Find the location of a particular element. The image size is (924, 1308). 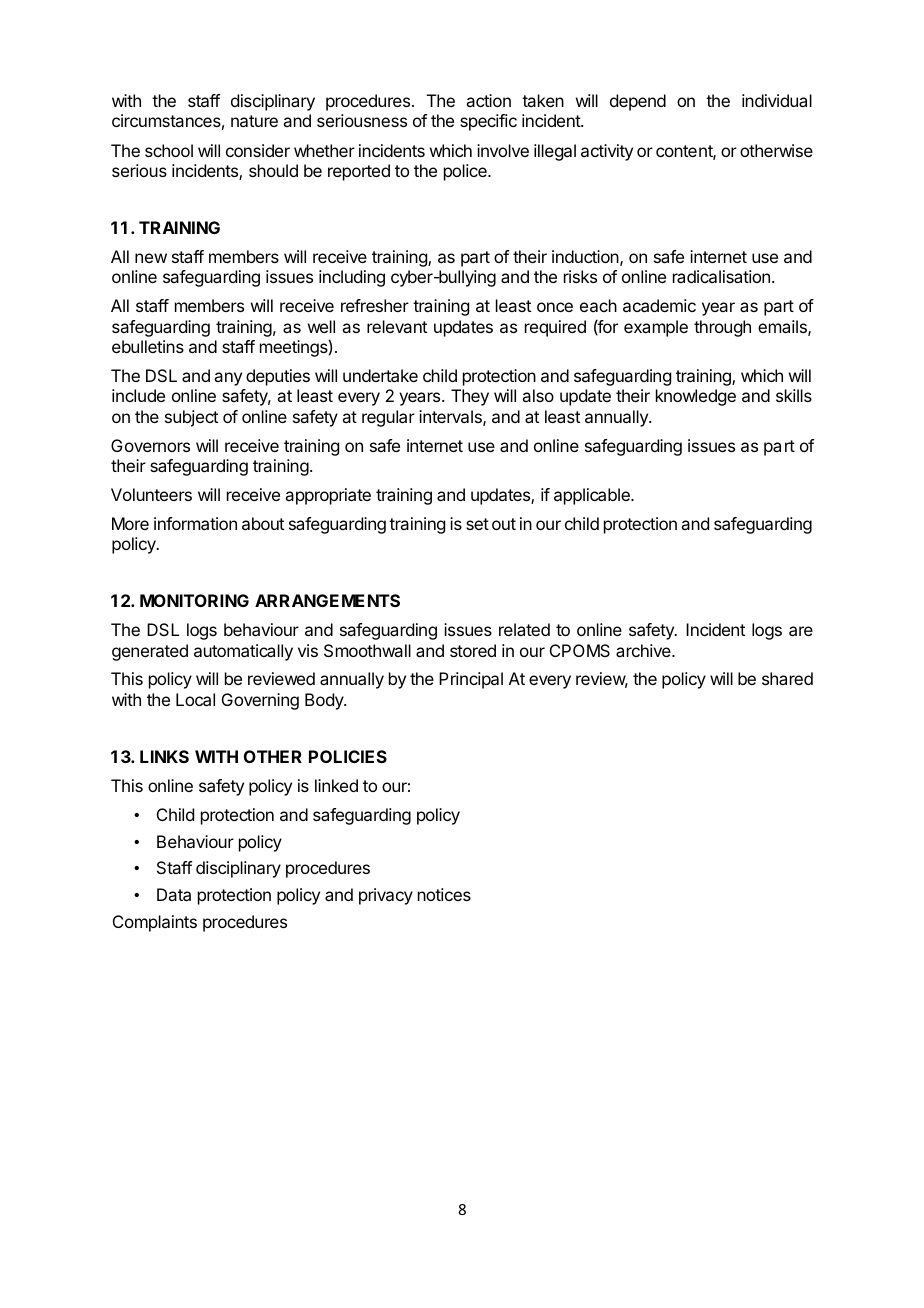

applicable is located at coordinates (593, 496).
